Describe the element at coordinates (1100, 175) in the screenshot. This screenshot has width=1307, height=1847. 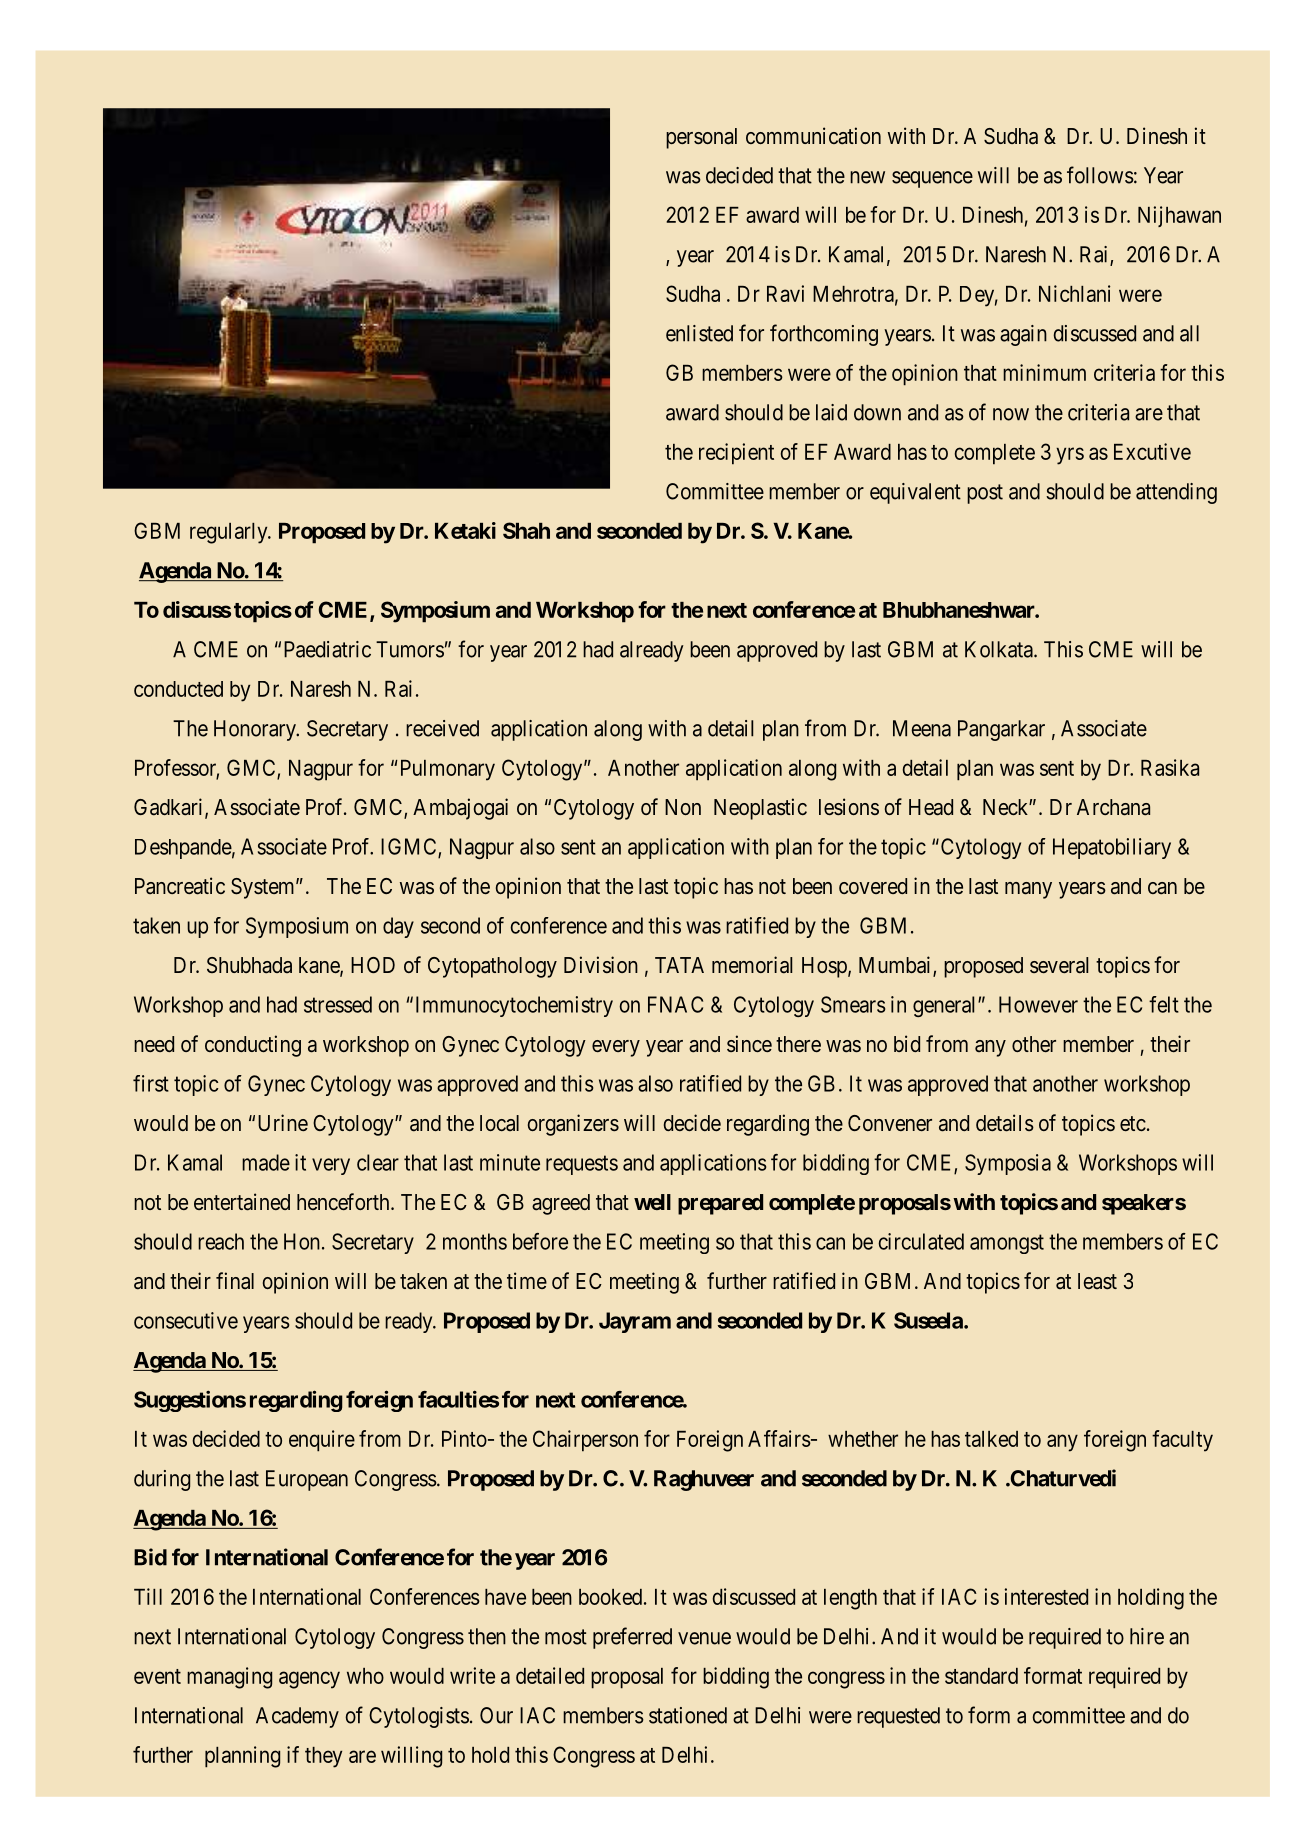
I see `follows` at that location.
